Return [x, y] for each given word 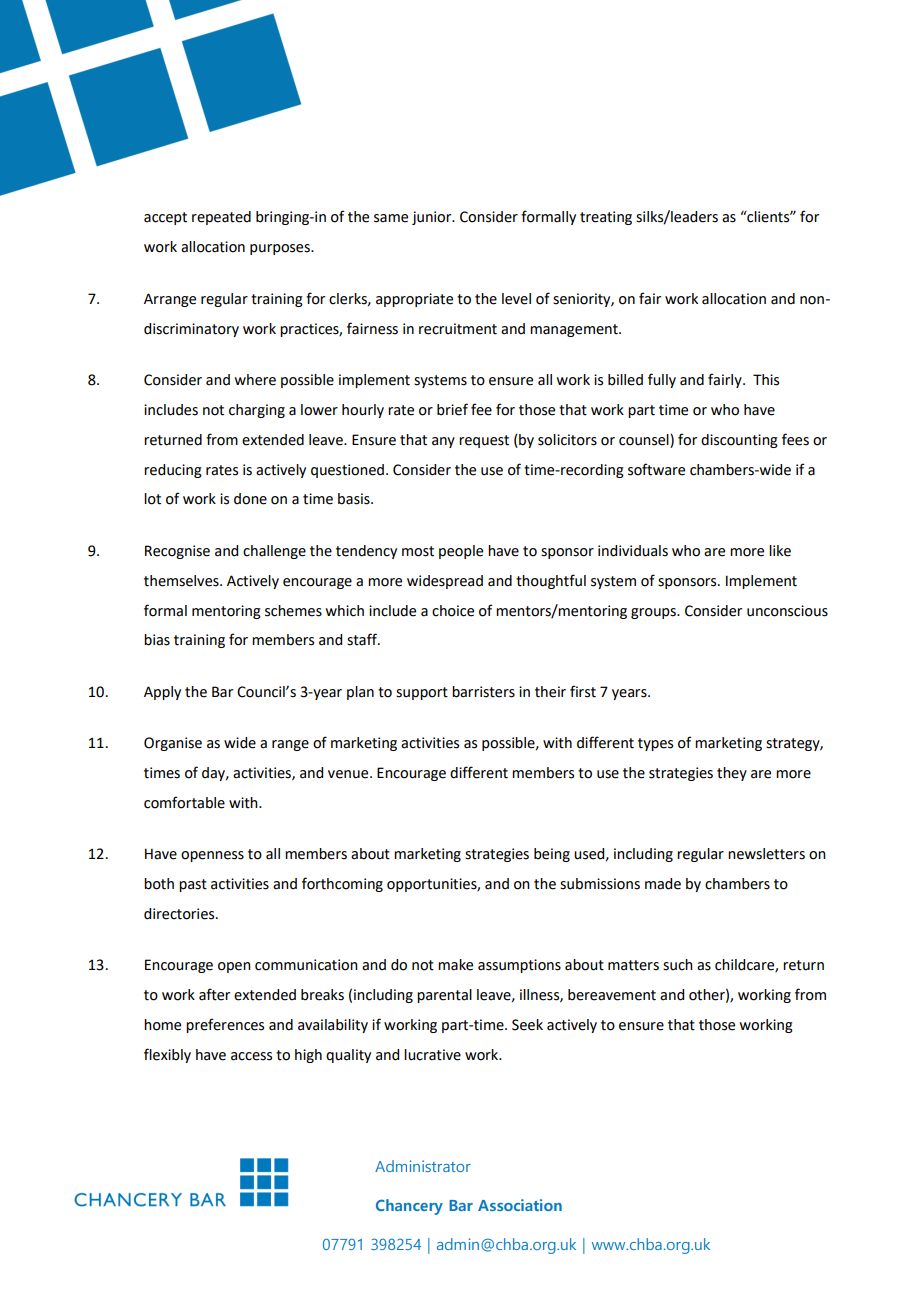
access [251, 1056]
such [678, 965]
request [484, 441]
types [655, 744]
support [422, 693]
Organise [173, 744]
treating [606, 218]
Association [520, 1205]
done [250, 499]
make [455, 965]
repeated [221, 218]
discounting [739, 441]
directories [180, 914]
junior [433, 218]
